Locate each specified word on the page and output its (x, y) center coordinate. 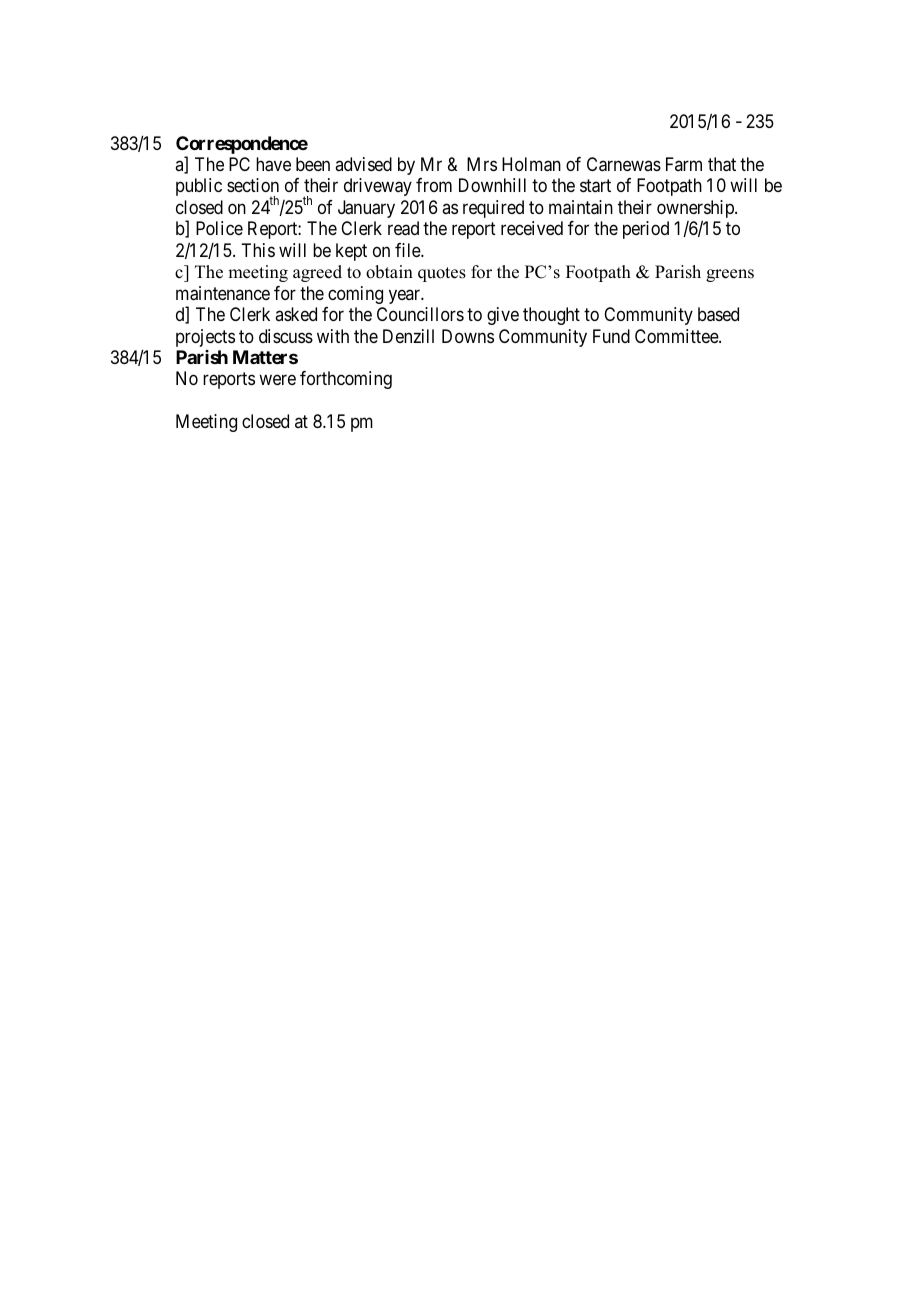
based (718, 314)
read (403, 228)
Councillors (420, 314)
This (258, 250)
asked (296, 314)
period (646, 230)
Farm (684, 164)
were (277, 380)
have (273, 164)
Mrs (482, 164)
